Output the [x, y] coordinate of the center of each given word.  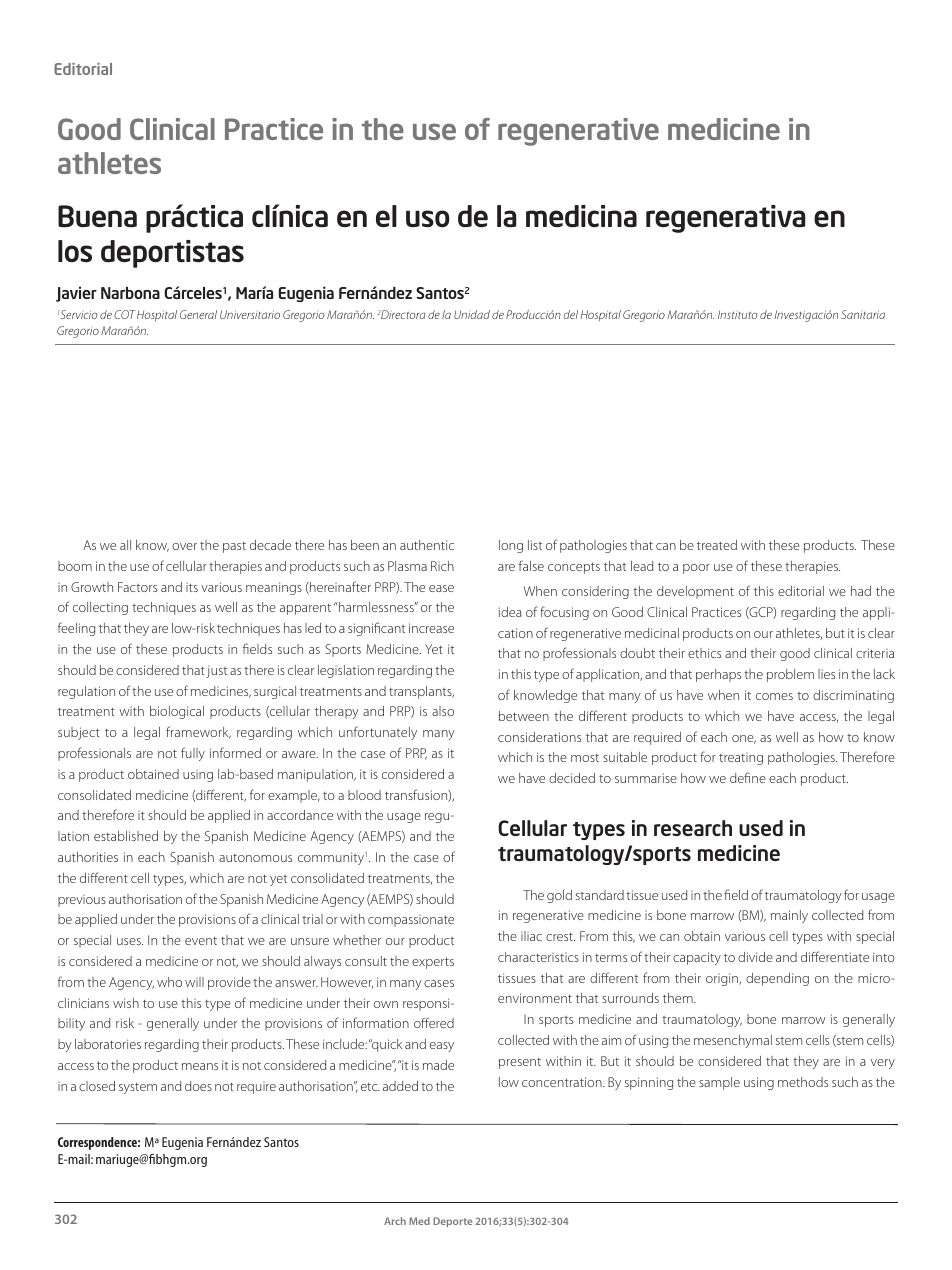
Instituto [737, 314]
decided [572, 778]
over [184, 546]
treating [741, 759]
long [511, 546]
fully [193, 754]
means [200, 1066]
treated [717, 545]
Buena [97, 216]
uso [427, 218]
